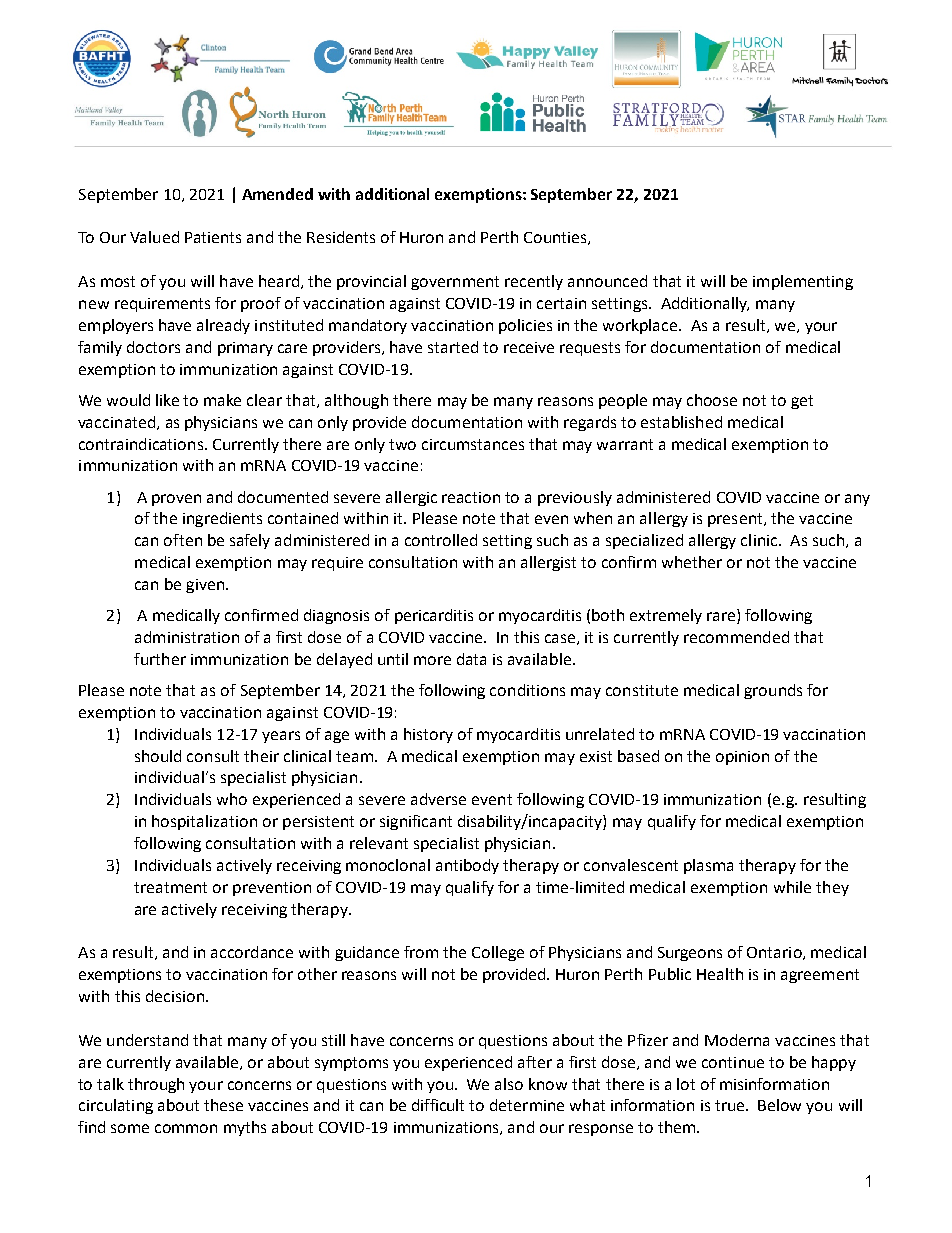  I want to click on circumstances, so click(473, 444).
